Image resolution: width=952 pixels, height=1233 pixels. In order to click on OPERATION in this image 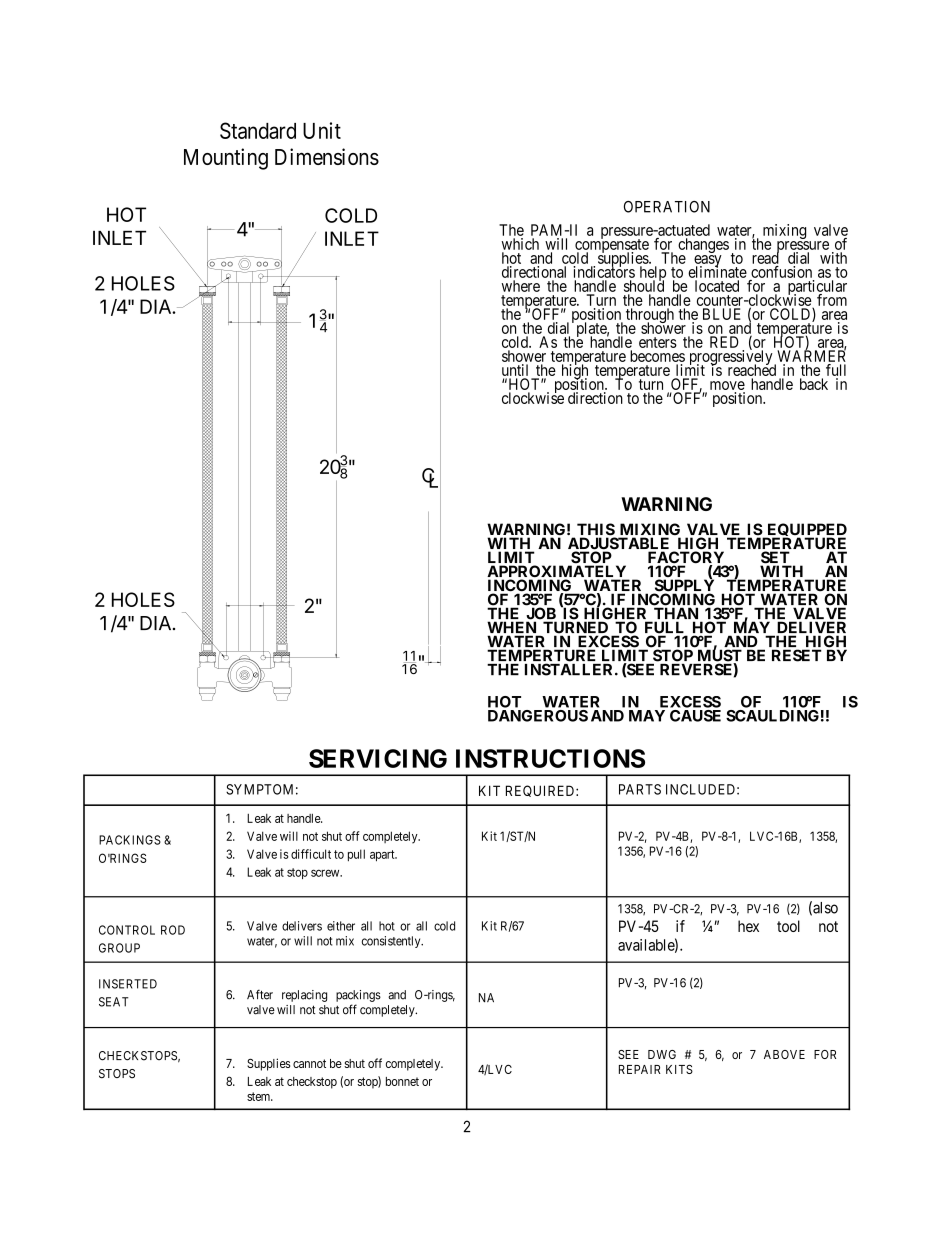, I will do `click(667, 207)`.
